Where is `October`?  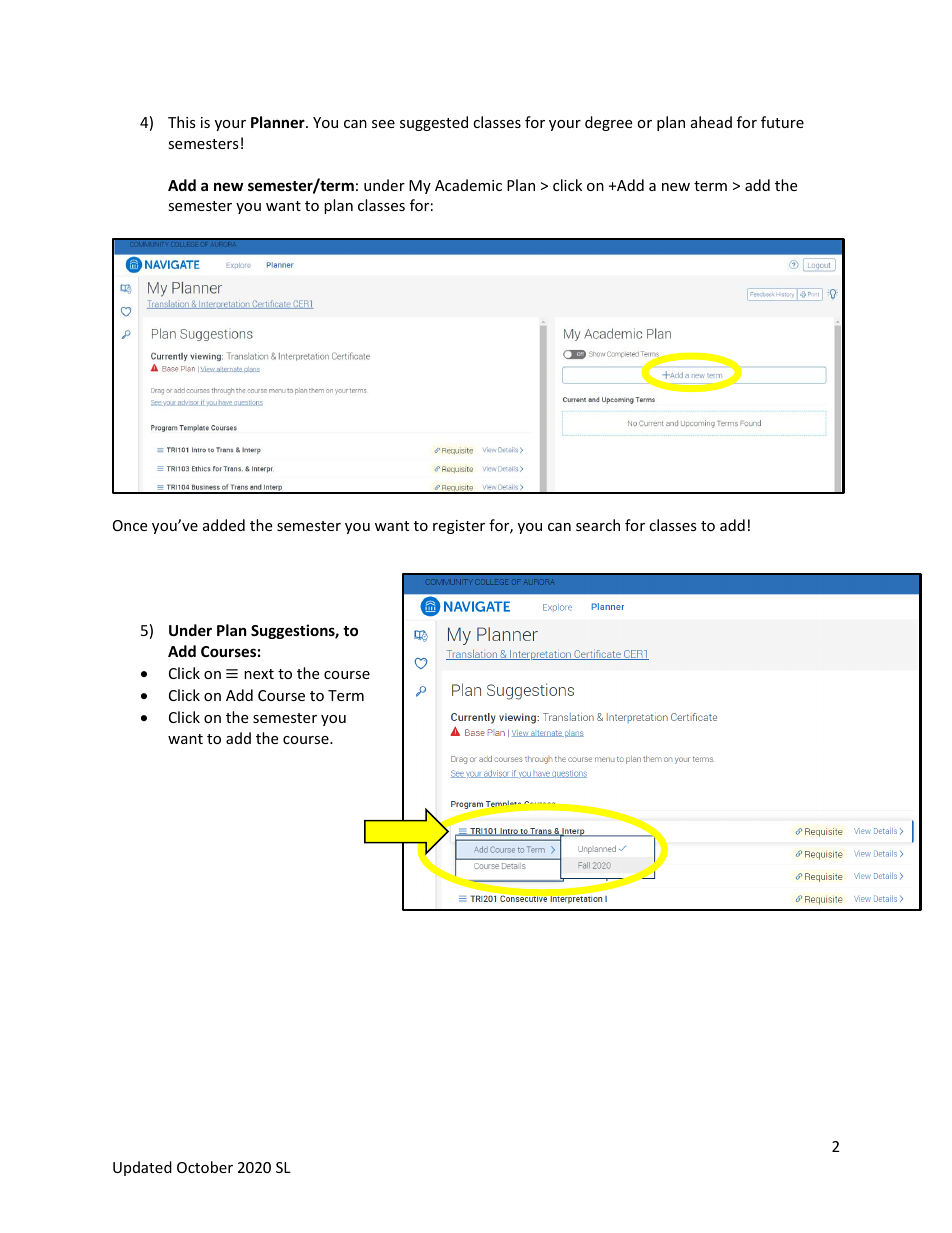 October is located at coordinates (205, 1167).
